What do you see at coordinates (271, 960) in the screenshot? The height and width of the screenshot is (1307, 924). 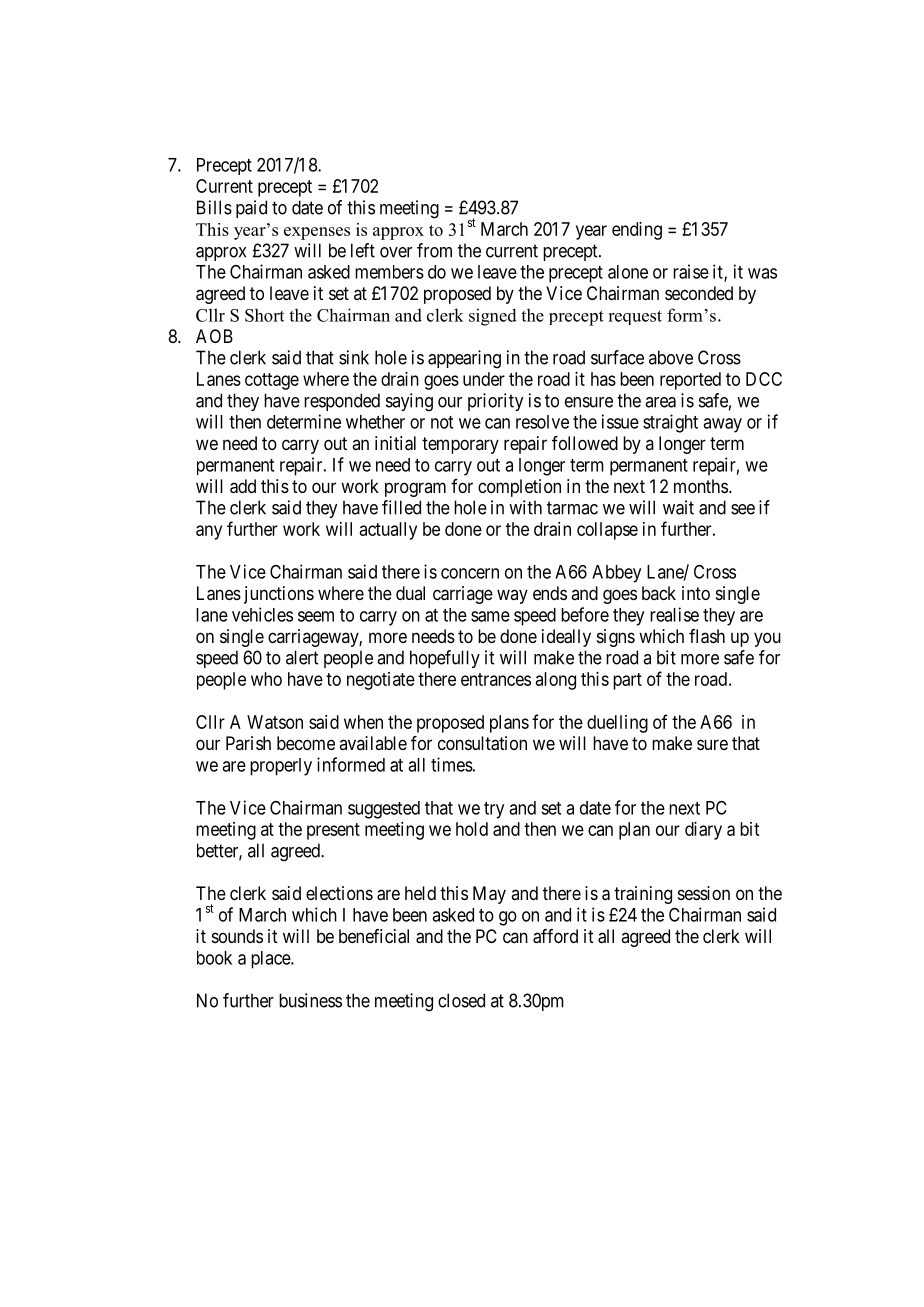 I see `place` at bounding box center [271, 960].
